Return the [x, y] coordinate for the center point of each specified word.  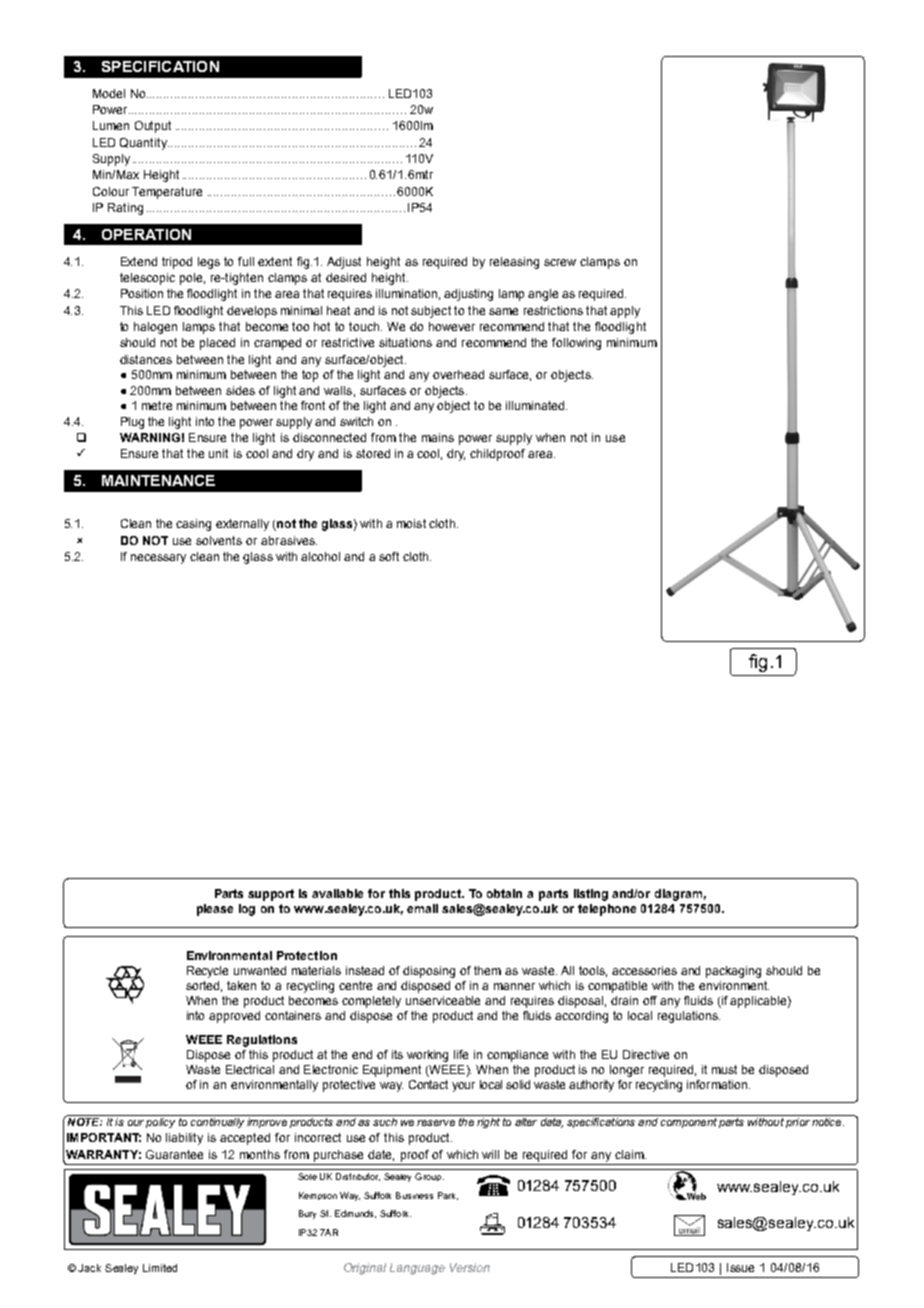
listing [591, 895]
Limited [160, 1268]
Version [470, 1267]
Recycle [207, 972]
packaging [733, 972]
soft [389, 556]
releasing [514, 263]
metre [157, 405]
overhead [458, 374]
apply [625, 312]
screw [560, 262]
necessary [158, 559]
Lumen [111, 125]
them [487, 970]
